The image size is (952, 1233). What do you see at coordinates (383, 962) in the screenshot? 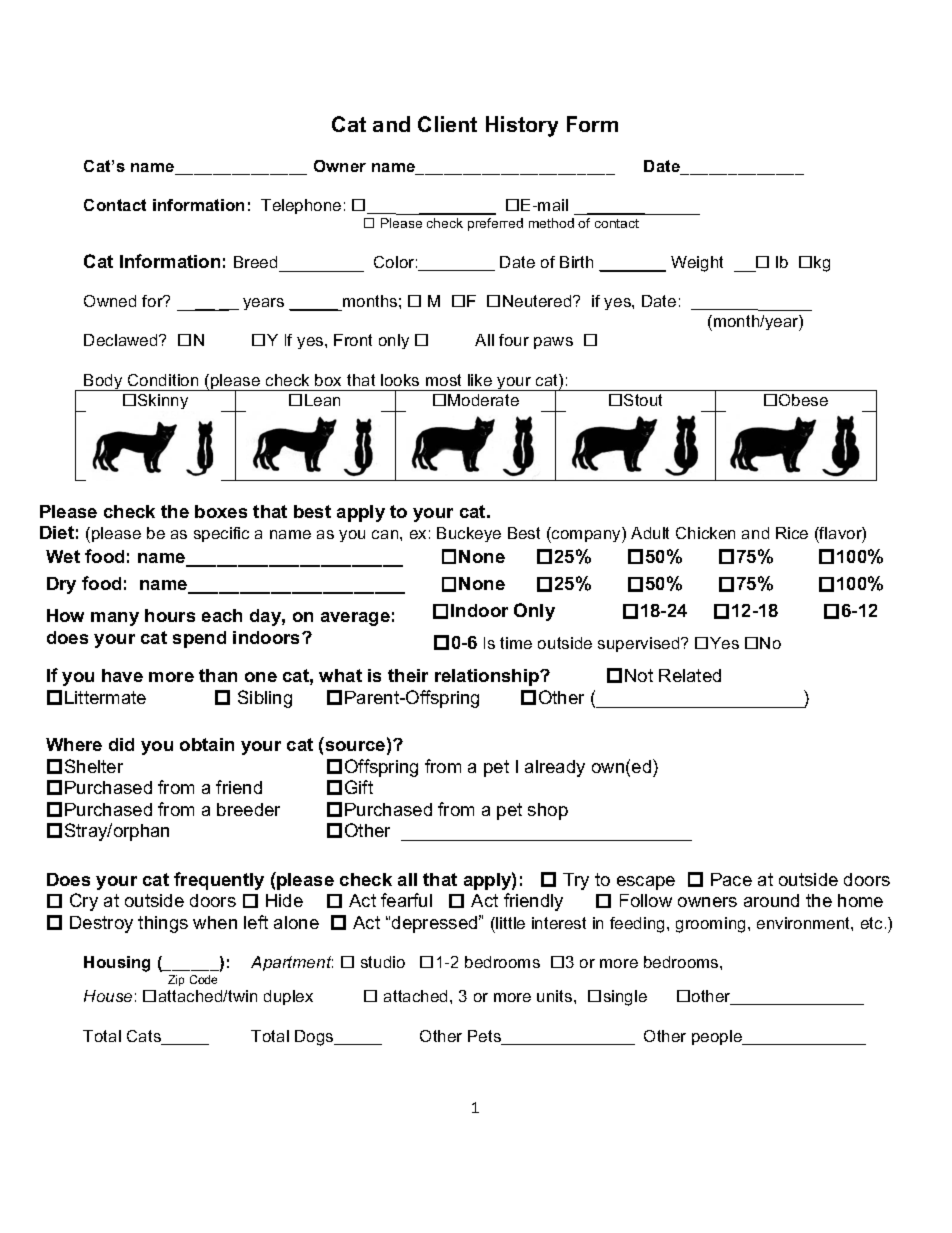
I see `studio` at bounding box center [383, 962].
